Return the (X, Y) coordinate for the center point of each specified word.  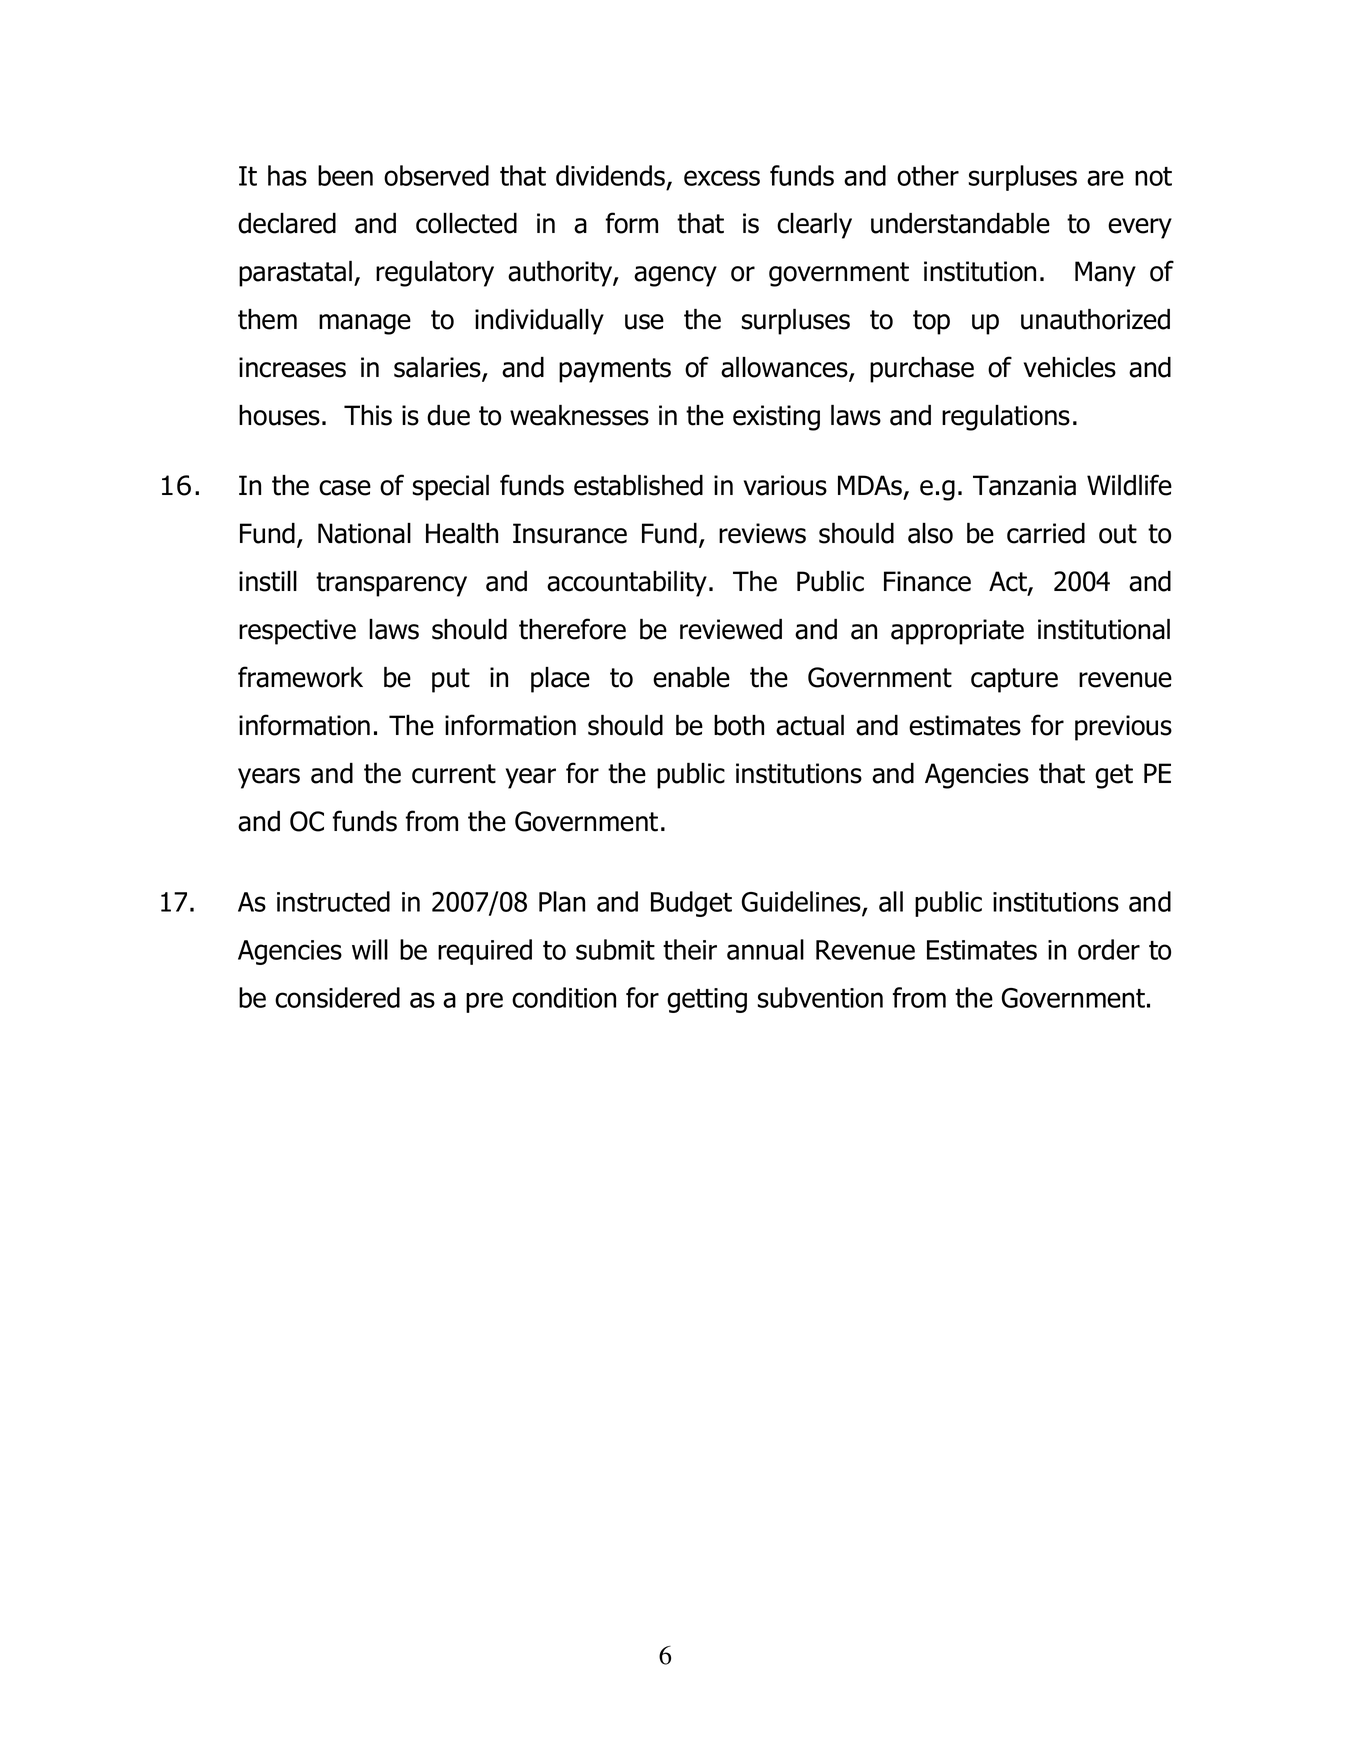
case (345, 488)
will (370, 949)
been (345, 175)
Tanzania (1024, 485)
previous (1123, 728)
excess (722, 178)
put (451, 680)
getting (707, 1000)
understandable (960, 223)
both (739, 725)
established (638, 485)
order (1109, 949)
